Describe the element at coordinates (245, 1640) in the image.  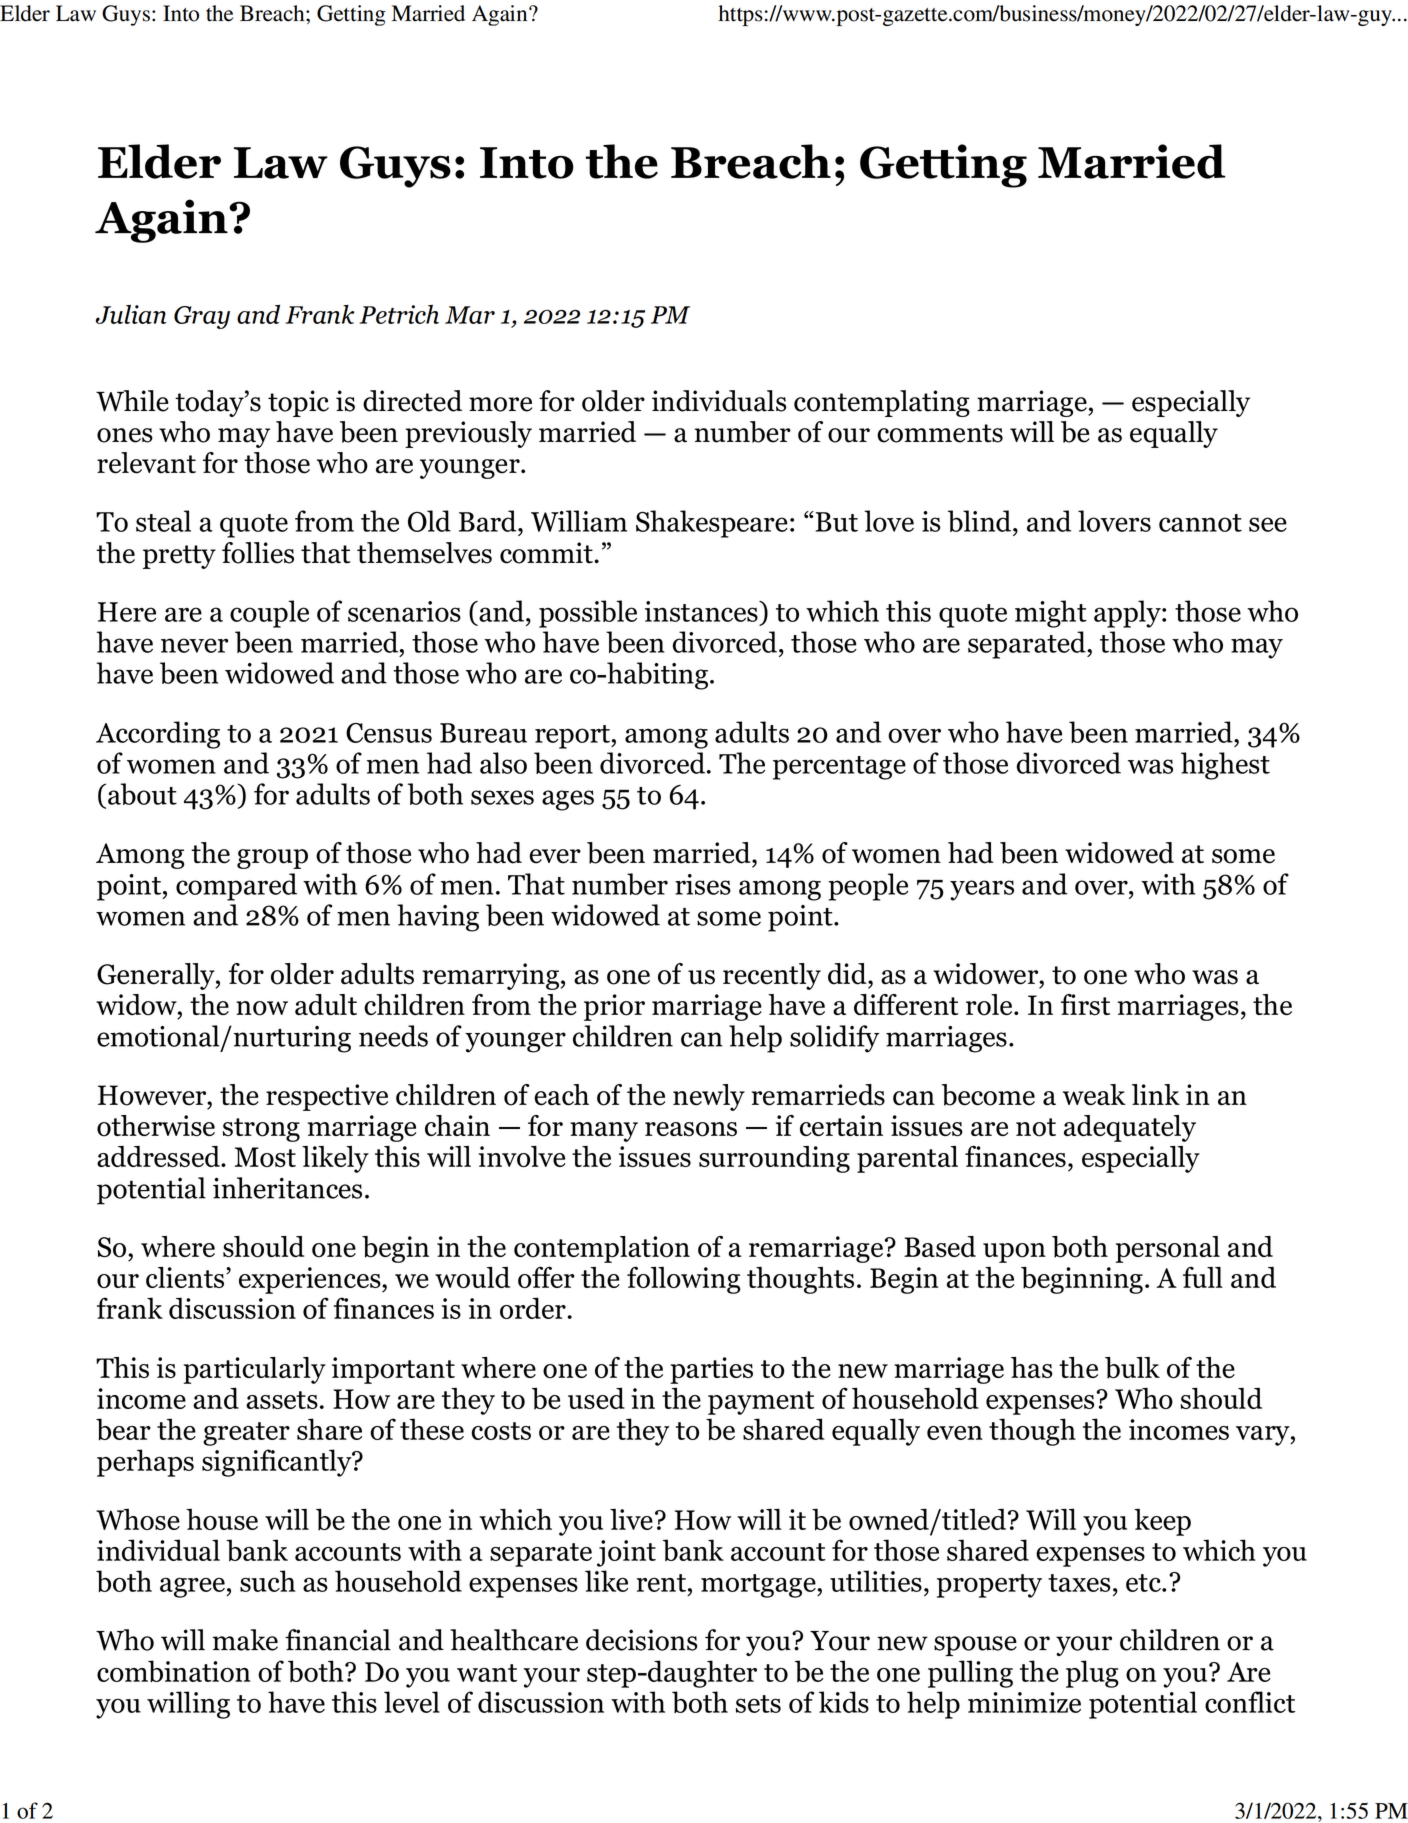
I see `make` at that location.
